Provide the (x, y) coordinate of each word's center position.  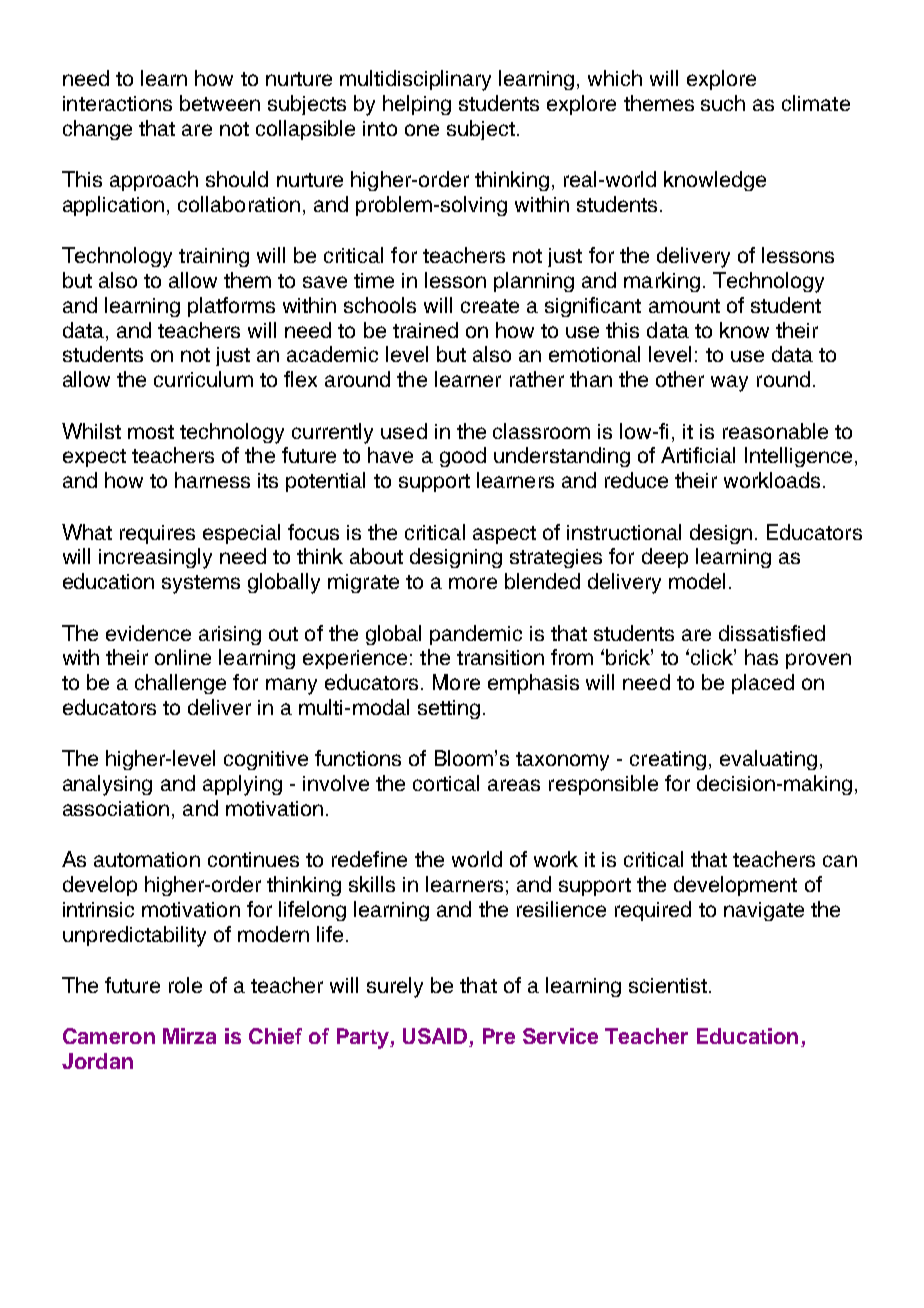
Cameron (109, 1036)
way (729, 383)
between (220, 103)
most (151, 432)
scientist (668, 985)
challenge (180, 684)
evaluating (768, 760)
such (723, 103)
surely (395, 987)
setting (449, 709)
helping (417, 105)
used (404, 431)
